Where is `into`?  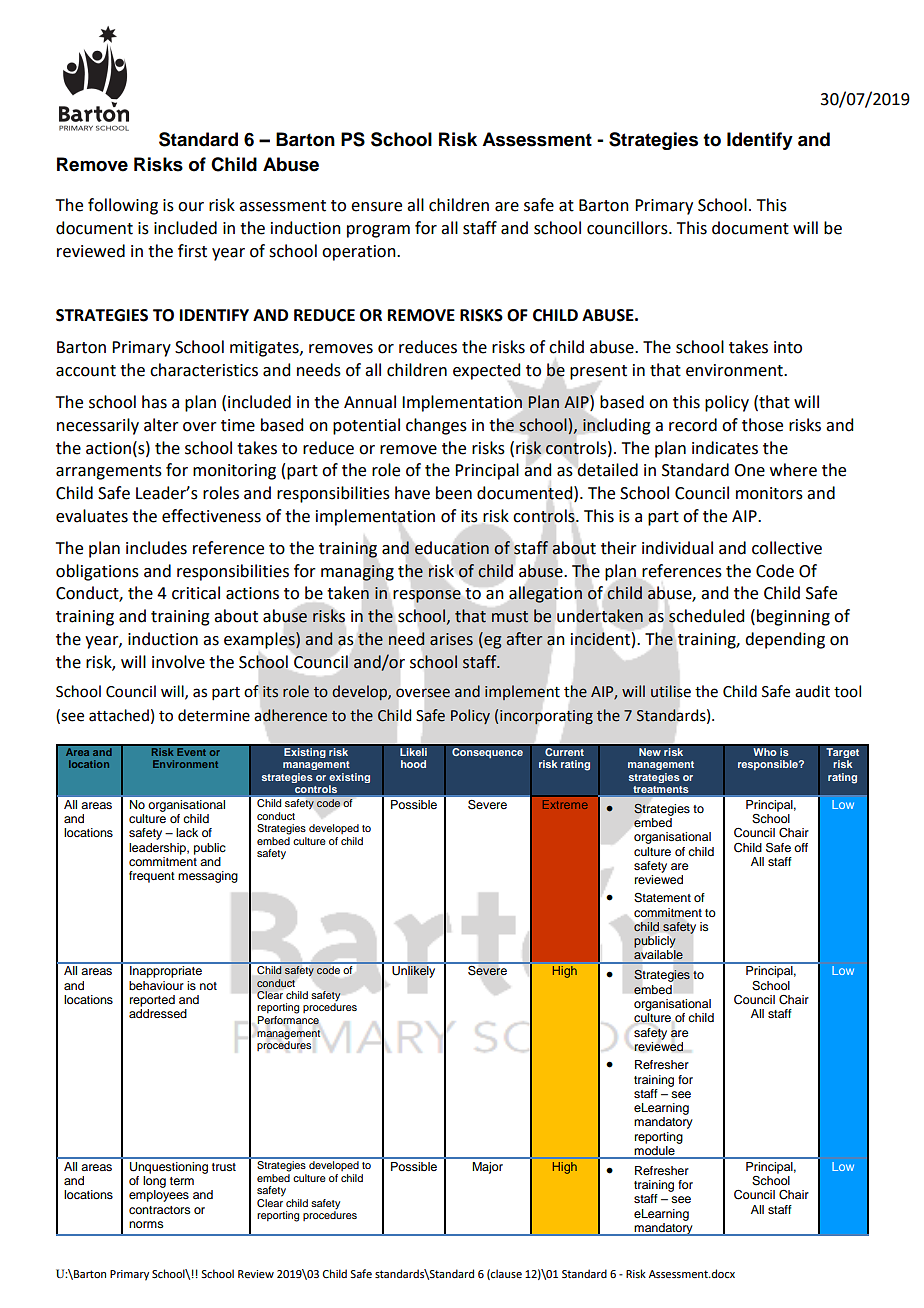 into is located at coordinates (788, 347).
